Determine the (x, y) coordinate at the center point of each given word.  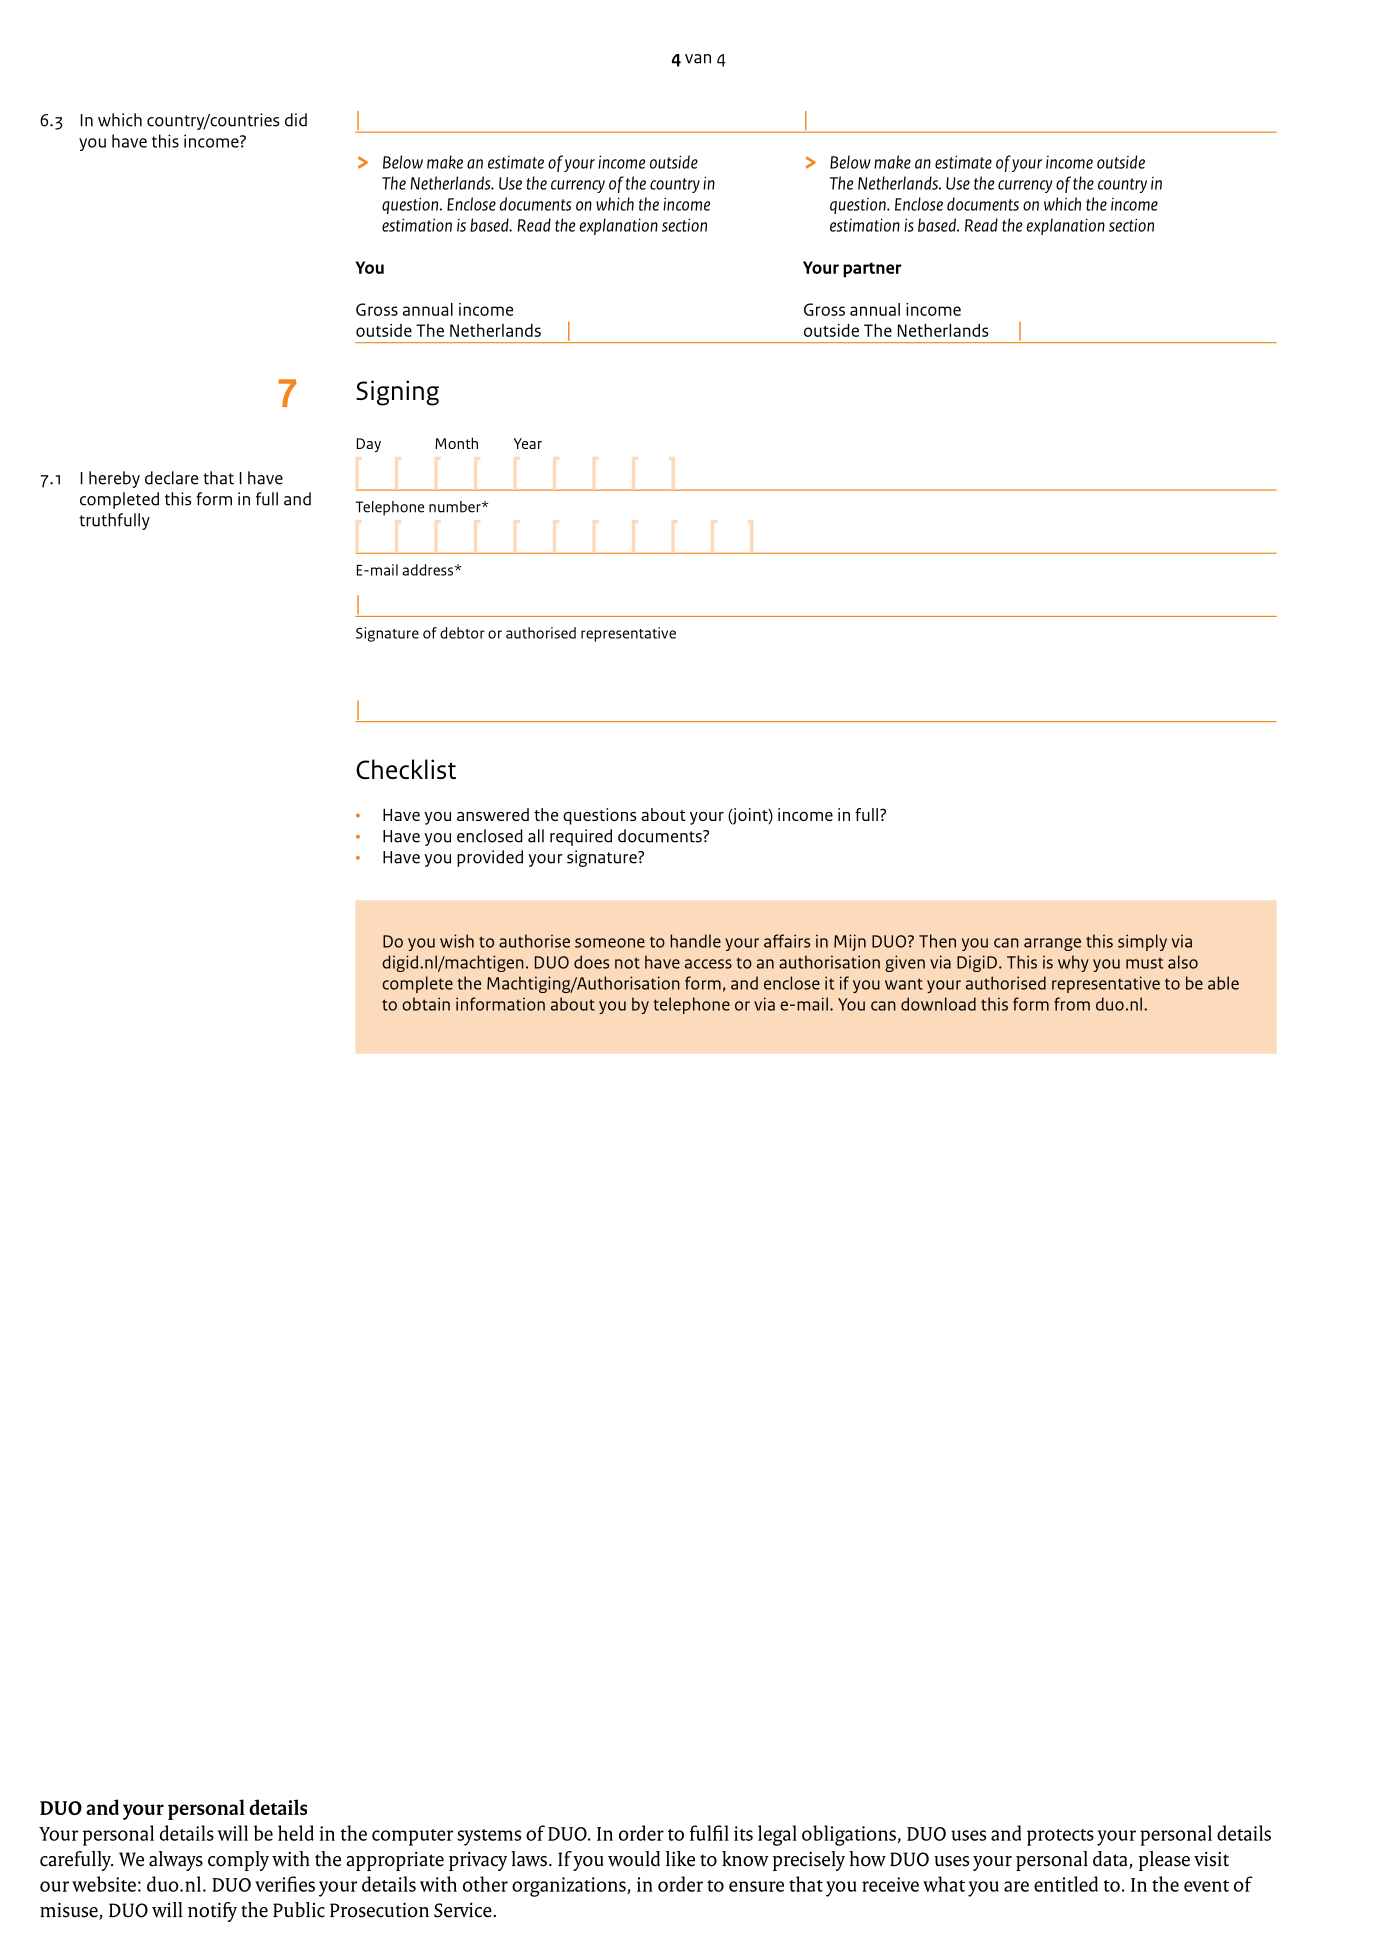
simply (1142, 942)
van (698, 59)
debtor (462, 633)
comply (238, 1861)
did (296, 120)
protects (1060, 1837)
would (634, 1859)
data (1111, 1860)
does (591, 962)
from (1072, 1004)
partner (872, 270)
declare (171, 478)
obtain (426, 1004)
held (296, 1833)
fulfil (709, 1833)
